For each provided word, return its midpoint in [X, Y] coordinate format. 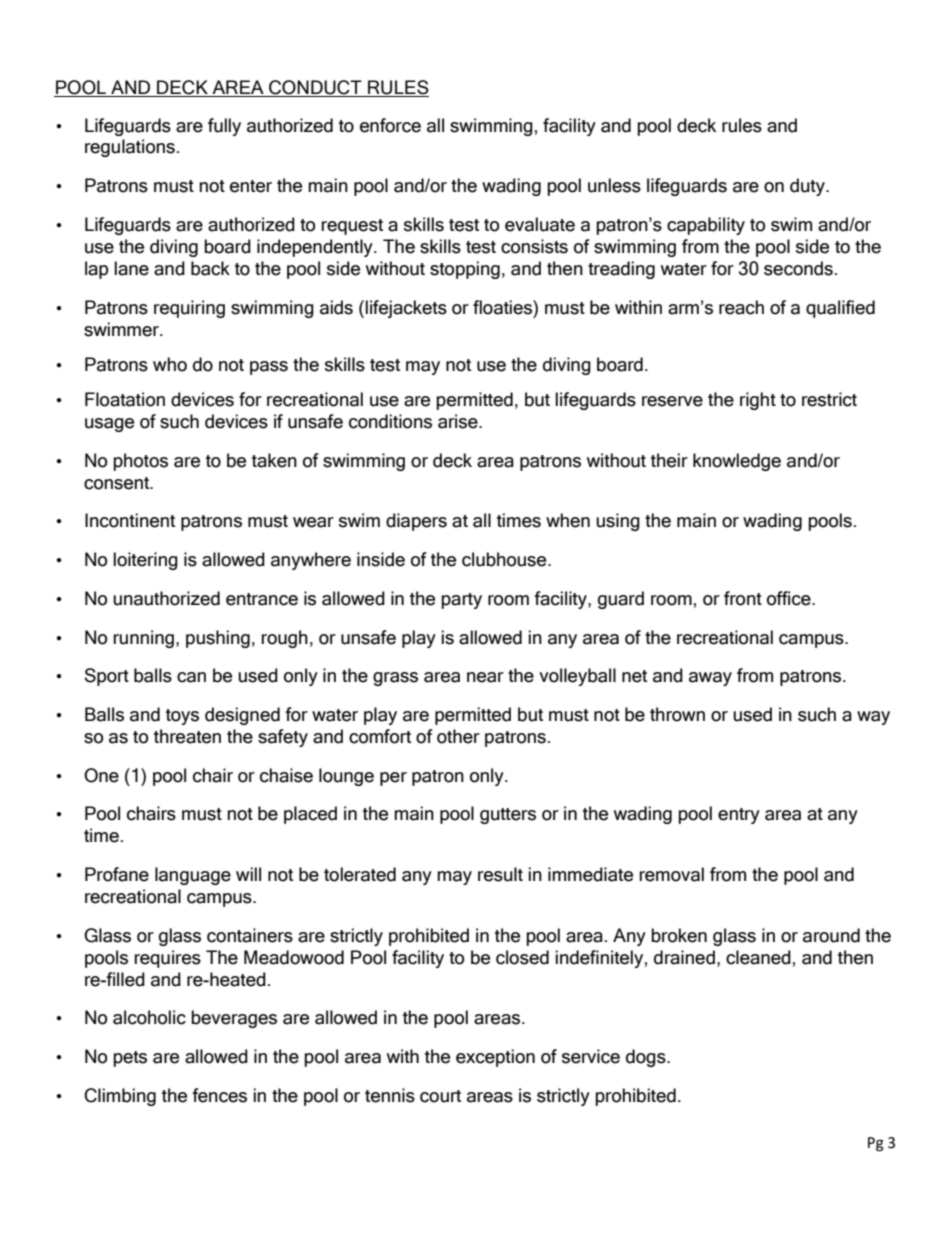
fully [224, 127]
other [458, 736]
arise [459, 421]
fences [219, 1095]
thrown [677, 714]
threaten [187, 736]
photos [140, 462]
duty [808, 187]
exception [495, 1058]
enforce [390, 125]
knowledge [737, 462]
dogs [647, 1058]
